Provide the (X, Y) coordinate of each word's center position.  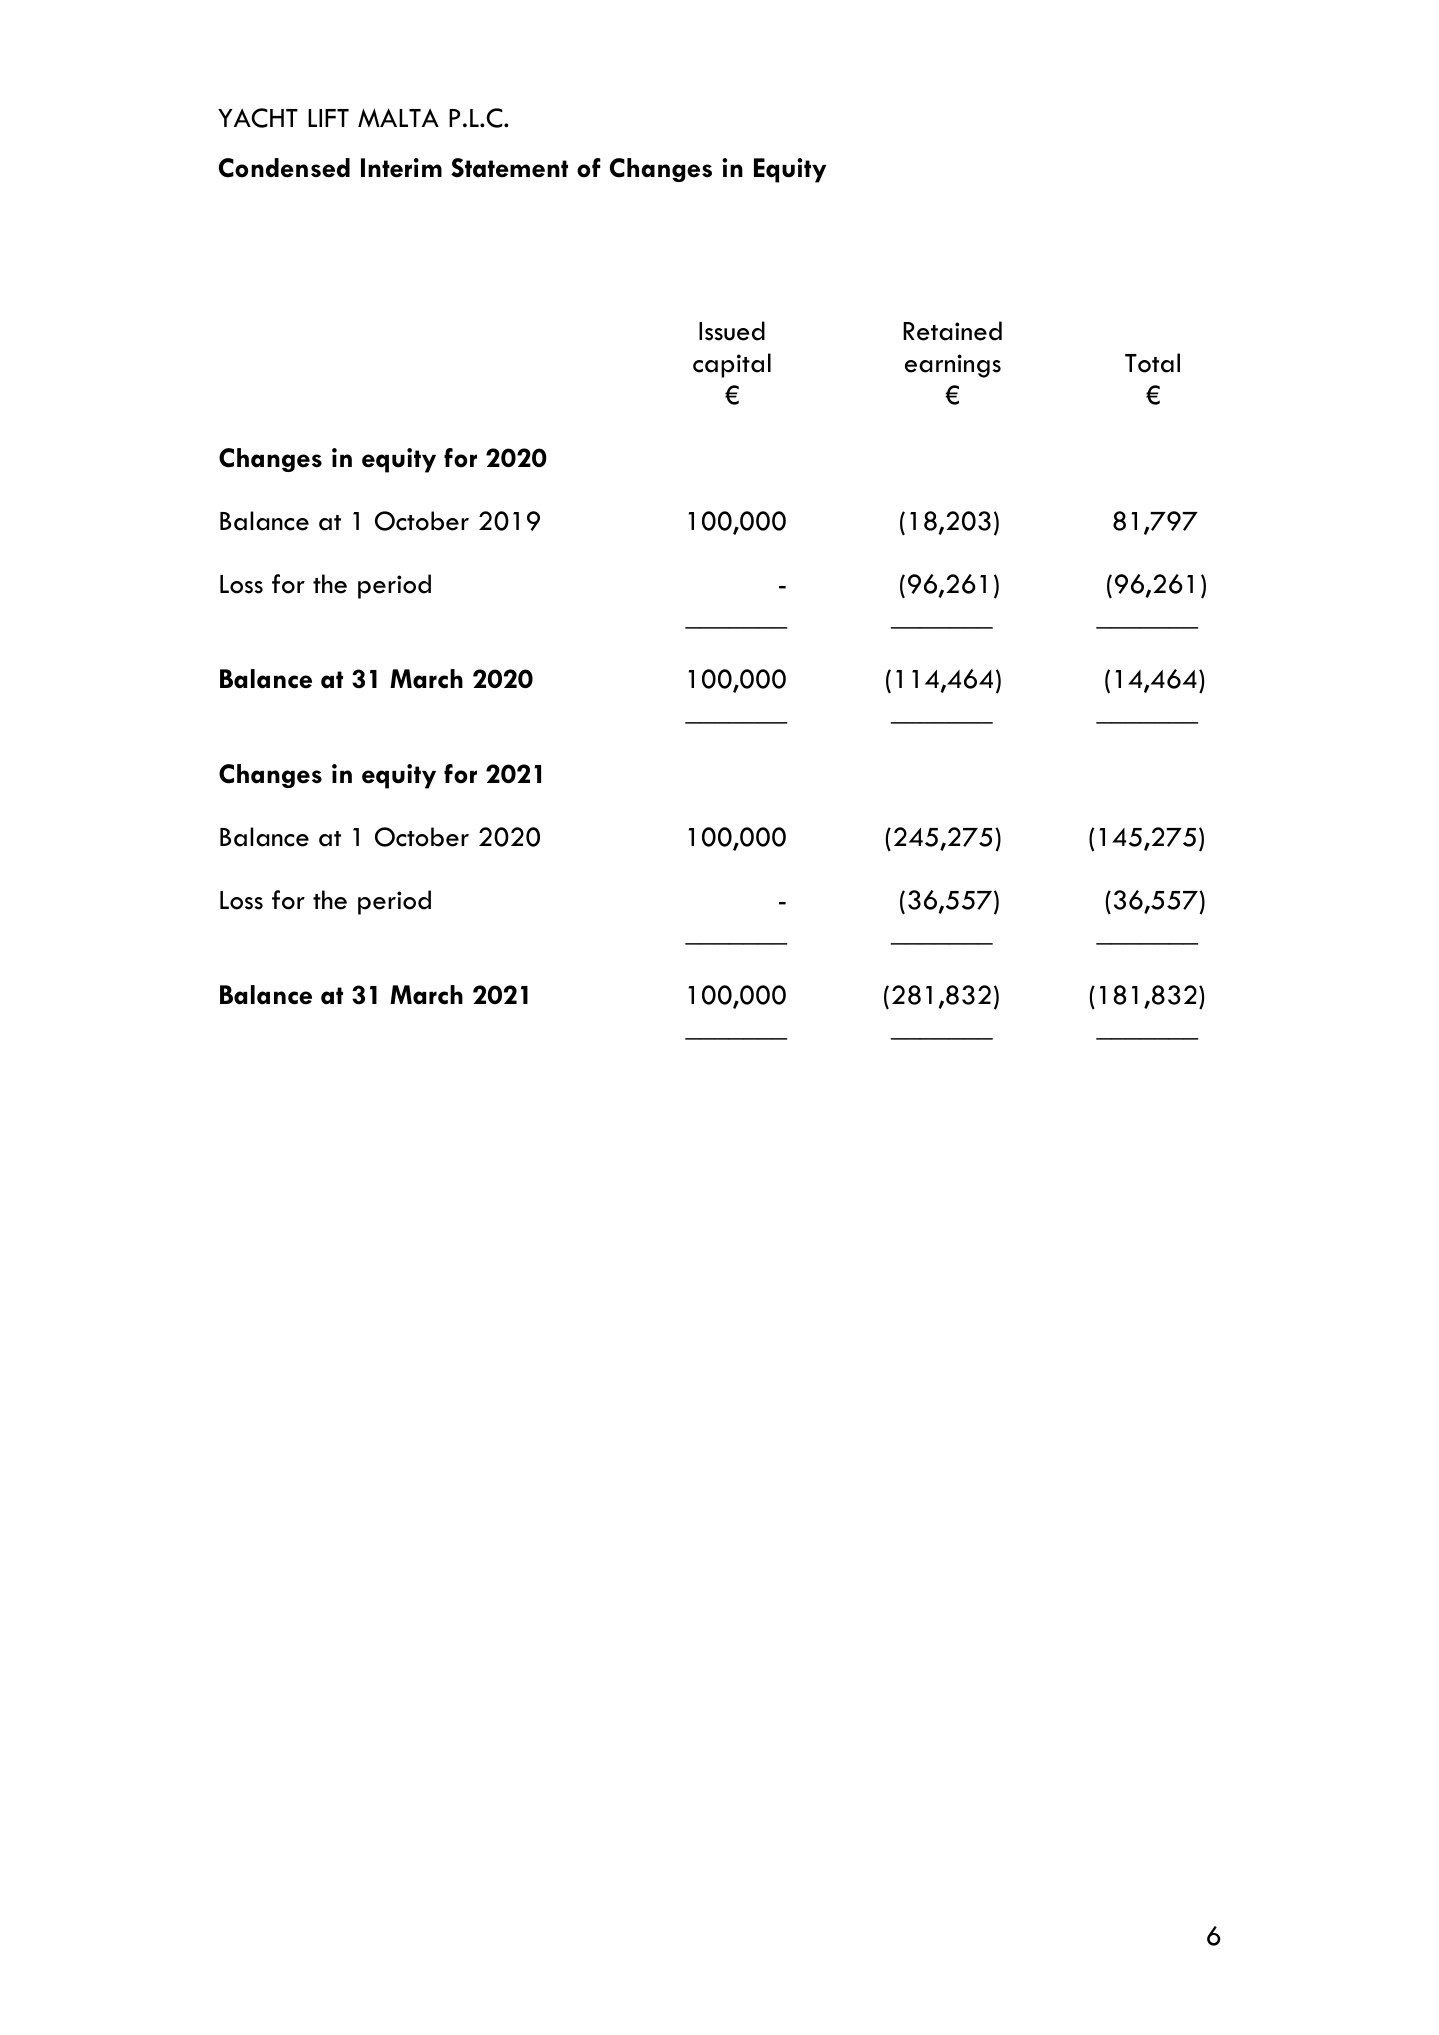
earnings (953, 366)
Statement (509, 168)
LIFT (328, 118)
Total (1152, 363)
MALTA (398, 117)
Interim (401, 168)
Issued (732, 331)
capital (732, 365)
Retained (952, 331)
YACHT (258, 118)
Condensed (284, 168)
